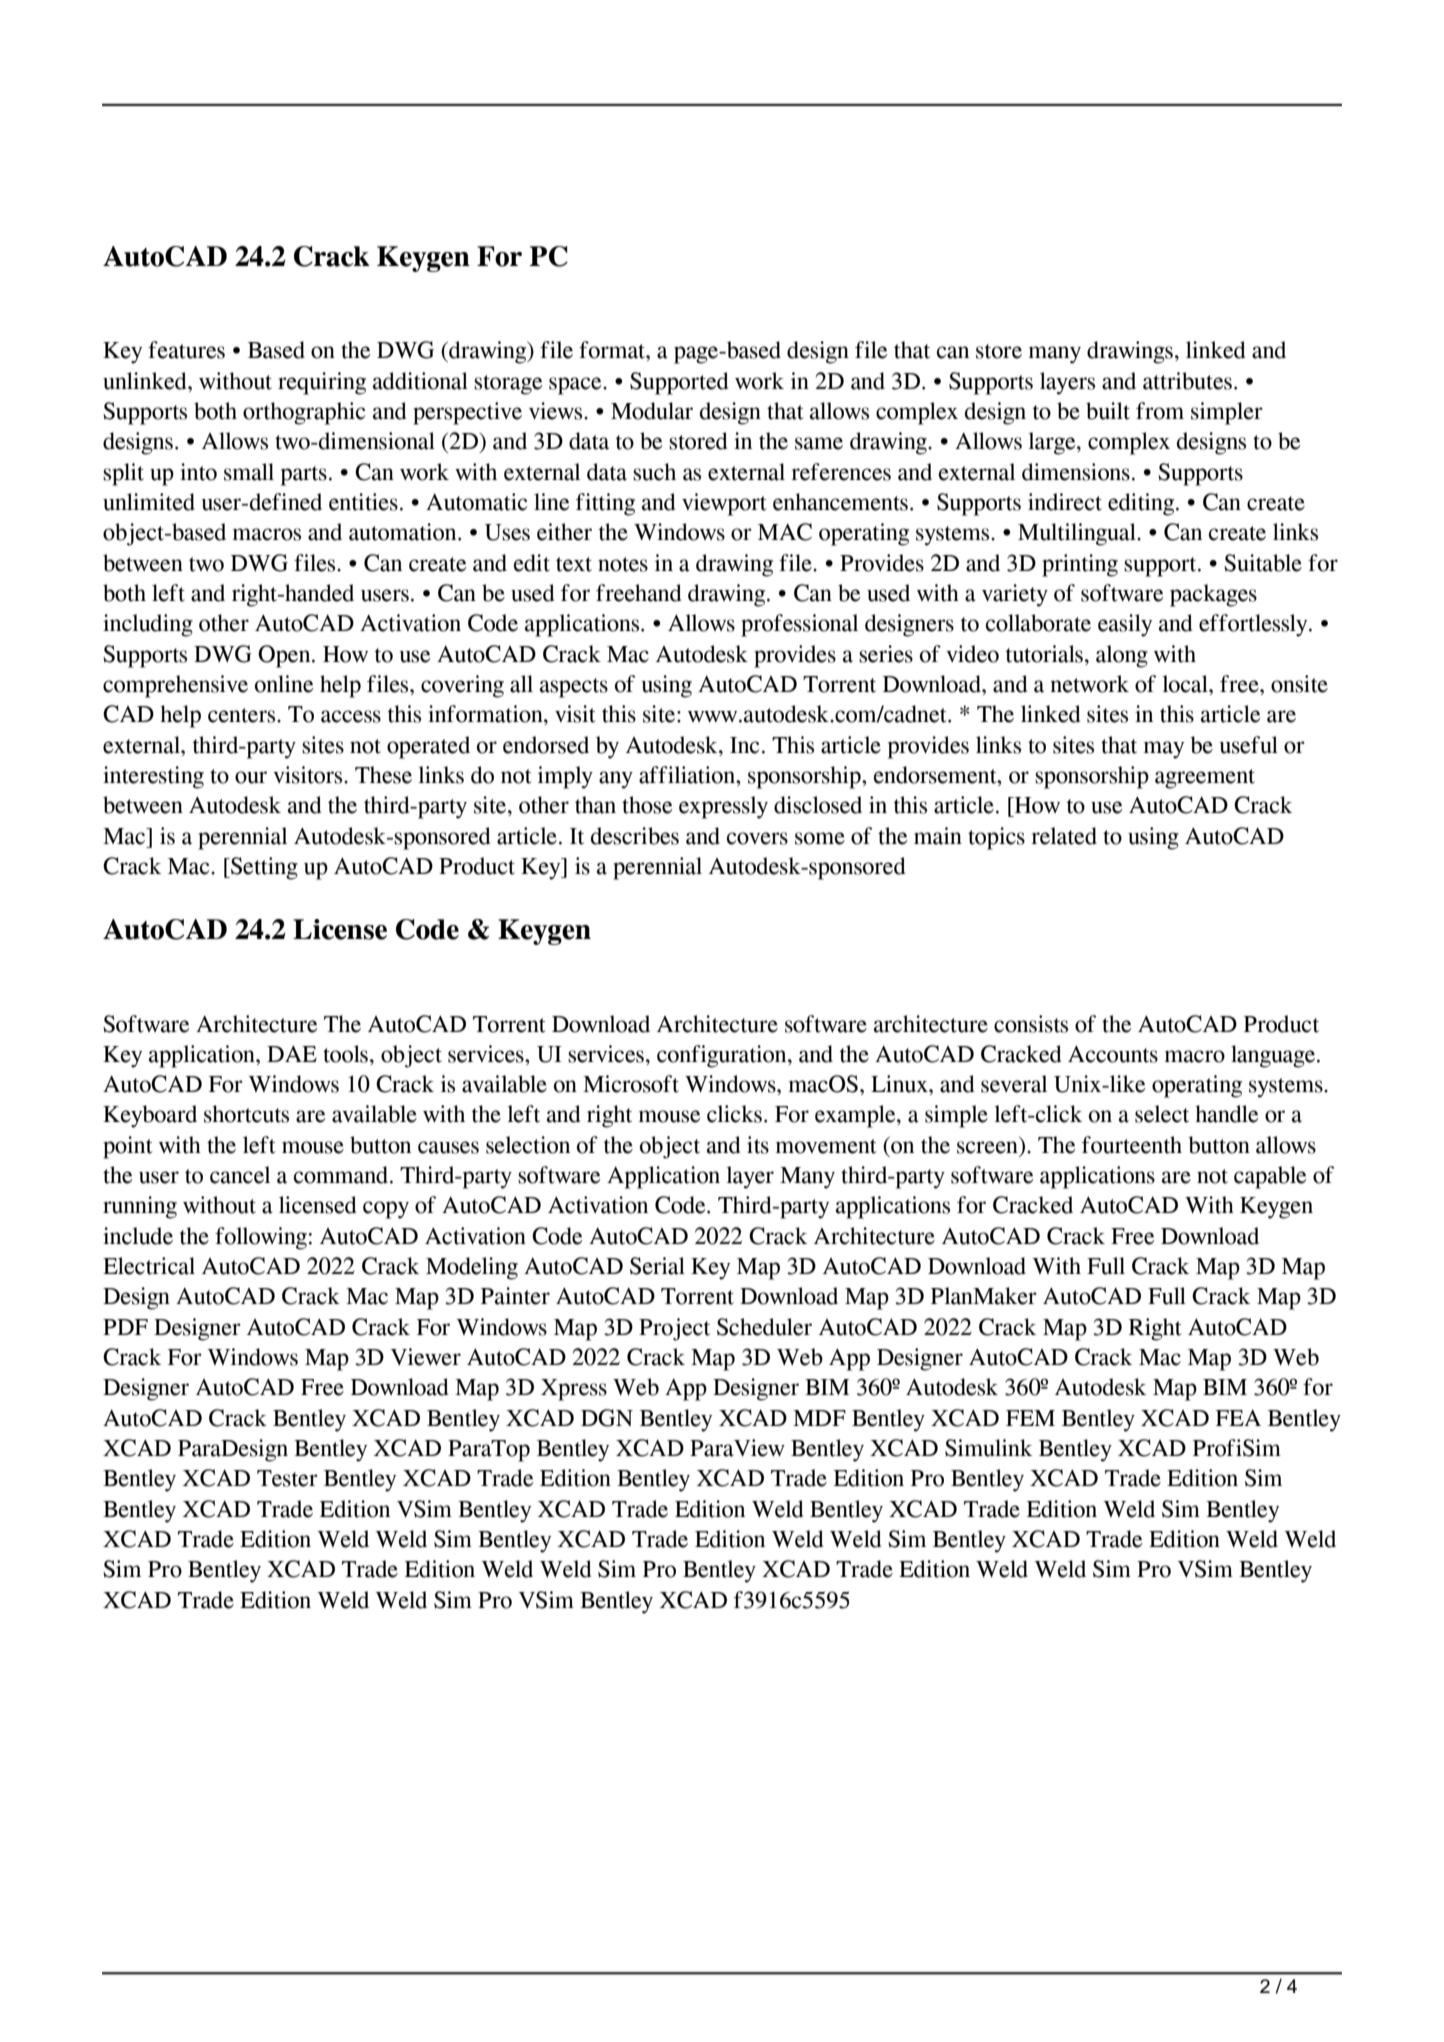 This document has width=1444, height=2042. I want to click on Tester, so click(287, 1478).
